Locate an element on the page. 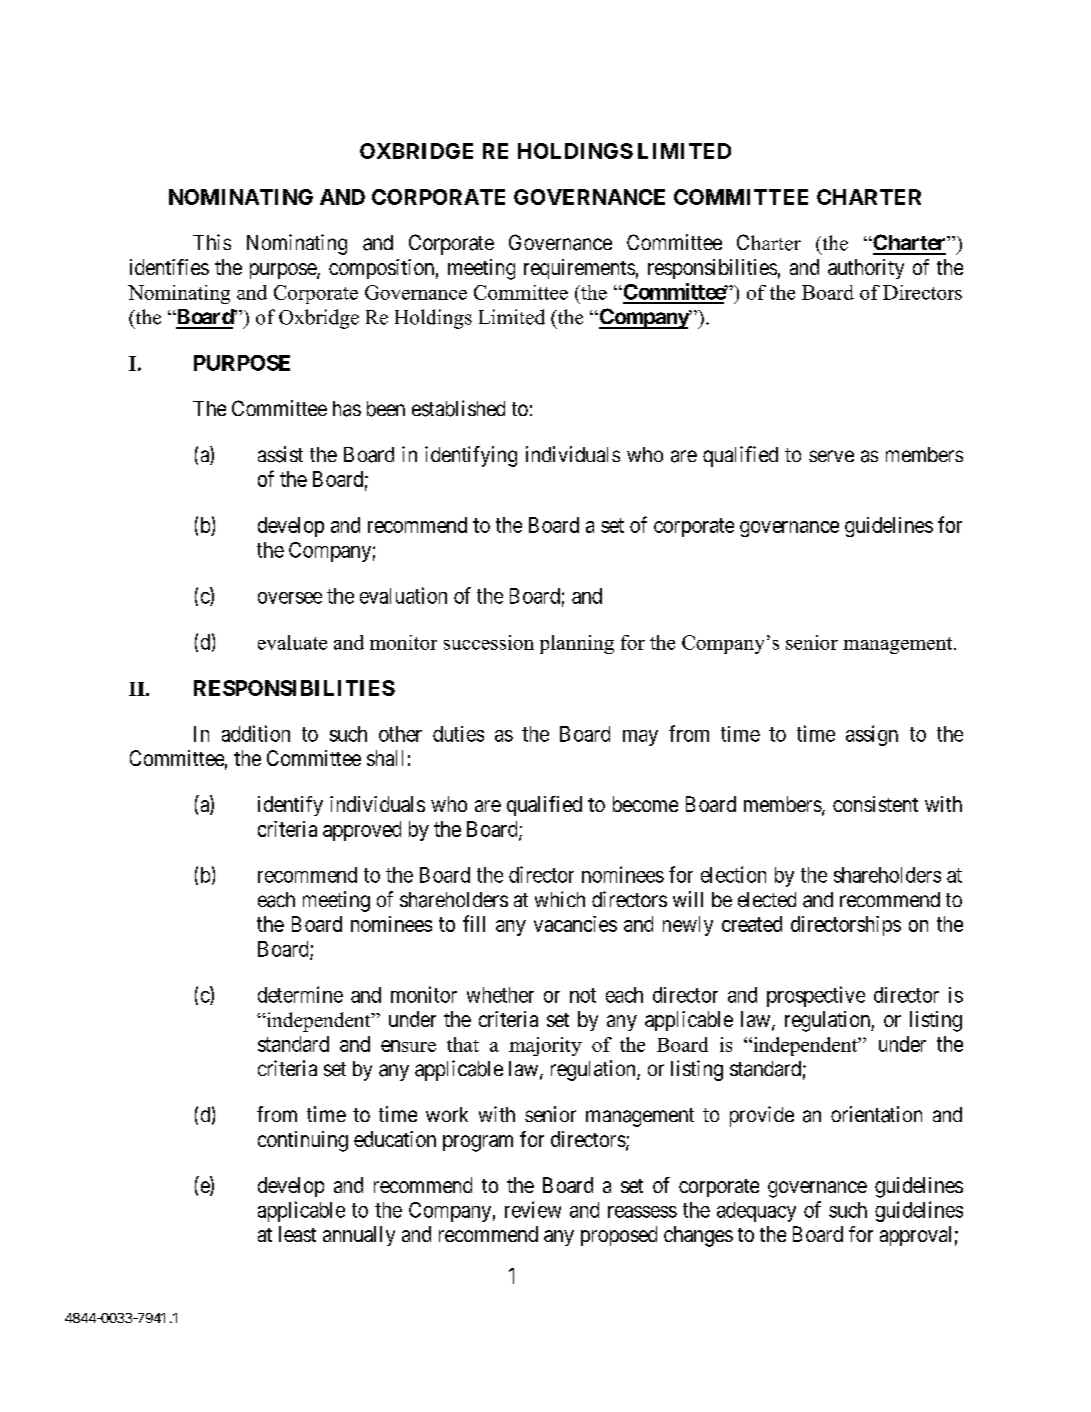 The width and height of the page is (1091, 1412). serve is located at coordinates (831, 456).
